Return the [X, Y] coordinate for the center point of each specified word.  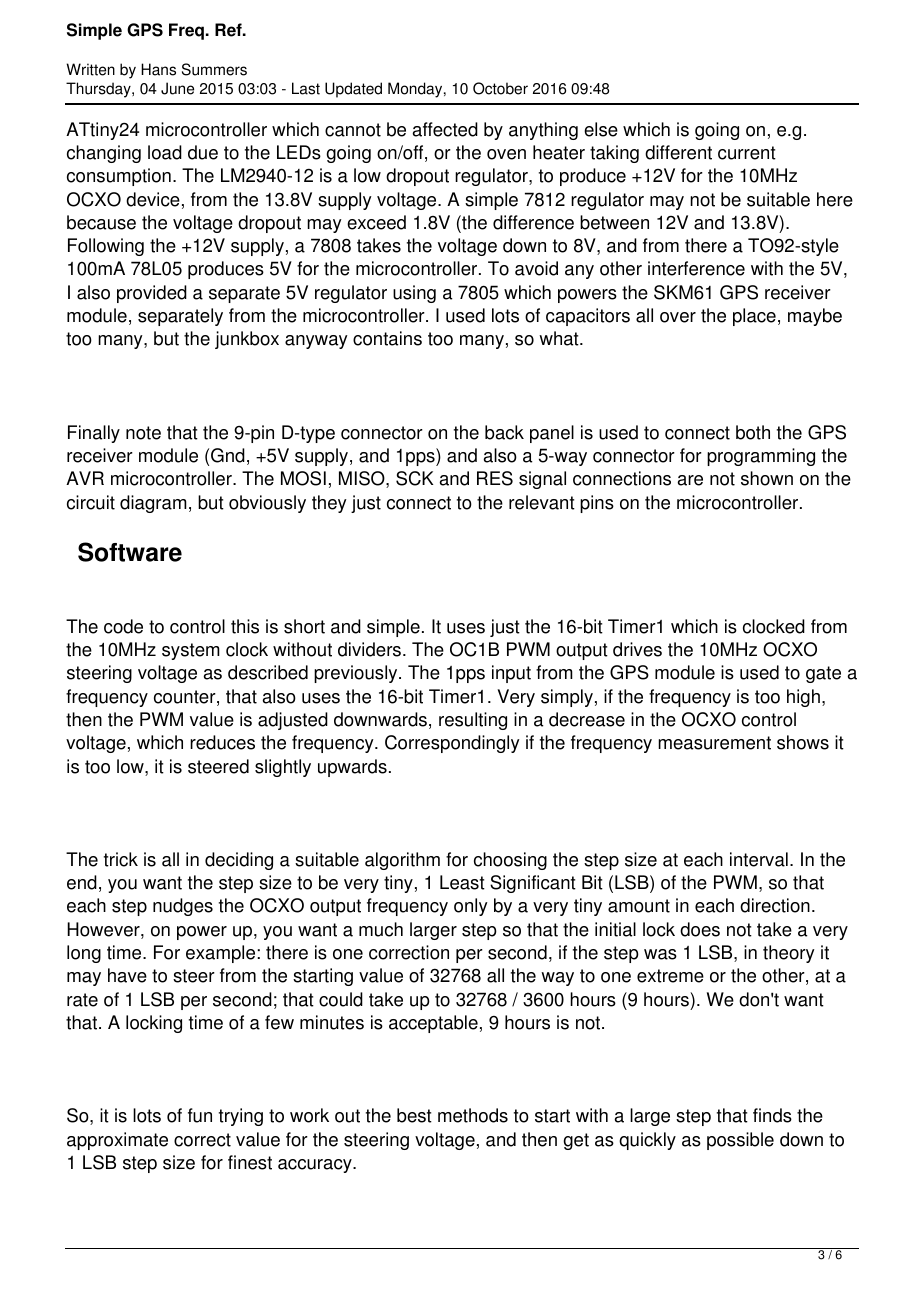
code [123, 626]
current [747, 153]
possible [740, 1141]
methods [473, 1115]
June [177, 88]
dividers [371, 649]
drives [637, 649]
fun [200, 1115]
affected [445, 129]
